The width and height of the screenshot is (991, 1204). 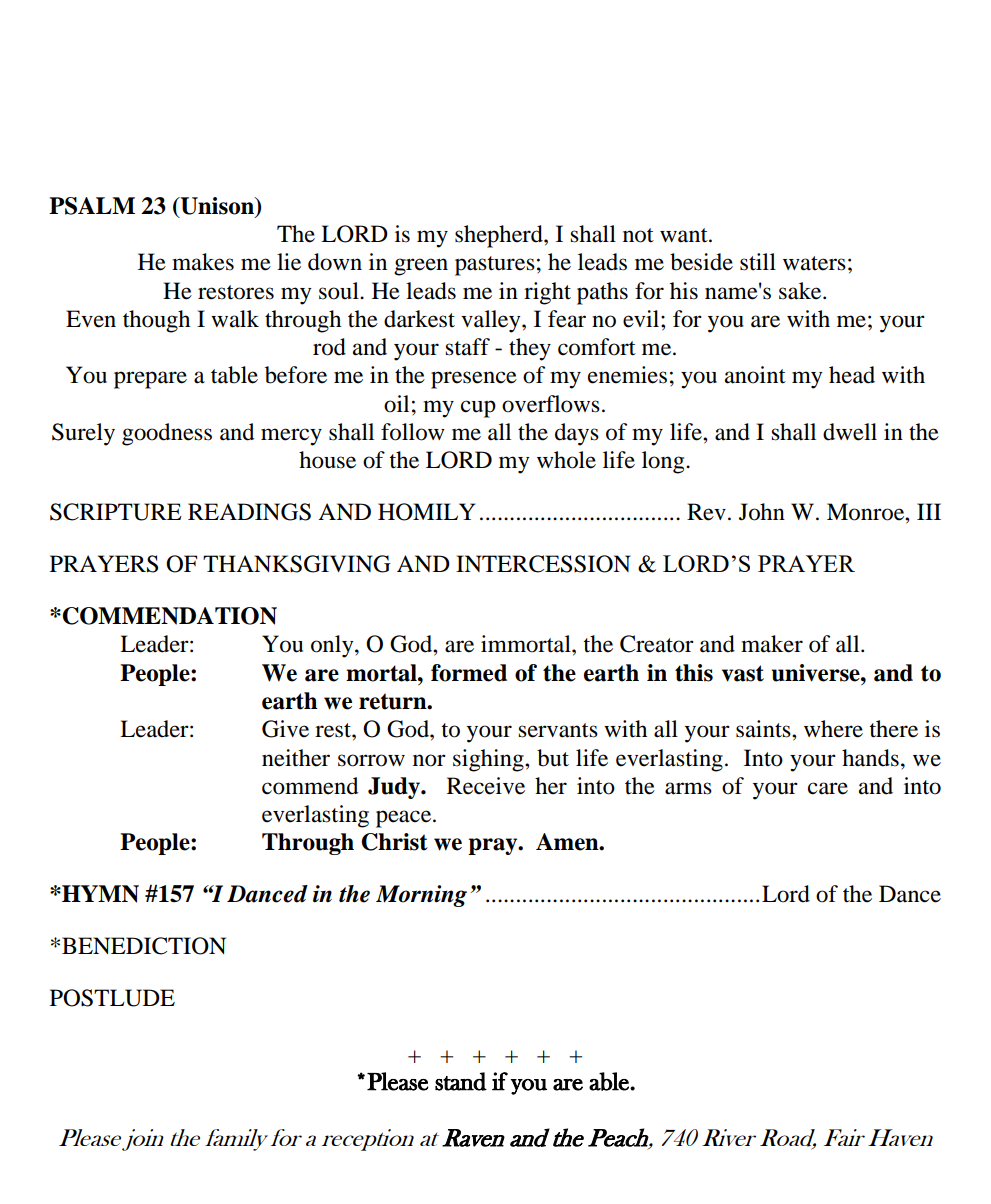 What do you see at coordinates (333, 646) in the screenshot?
I see `only` at bounding box center [333, 646].
